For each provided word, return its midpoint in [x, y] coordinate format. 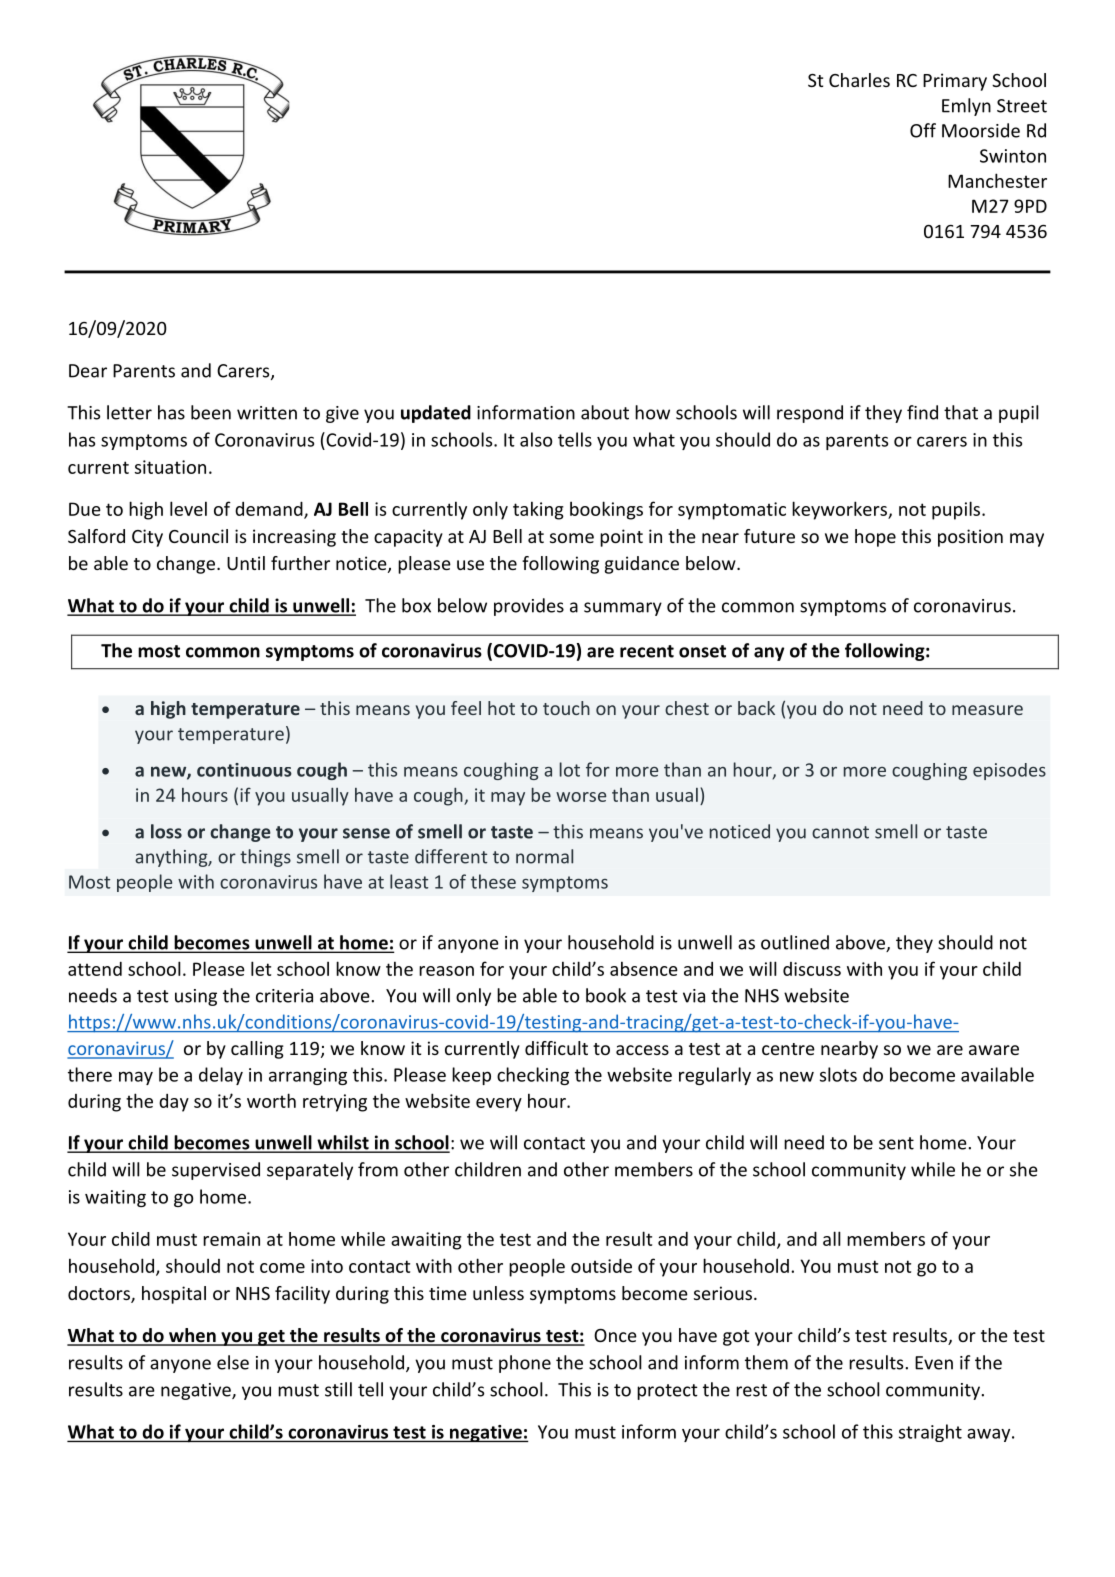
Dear [88, 371]
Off [923, 130]
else [233, 1362]
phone [525, 1364]
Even [934, 1363]
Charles [859, 80]
